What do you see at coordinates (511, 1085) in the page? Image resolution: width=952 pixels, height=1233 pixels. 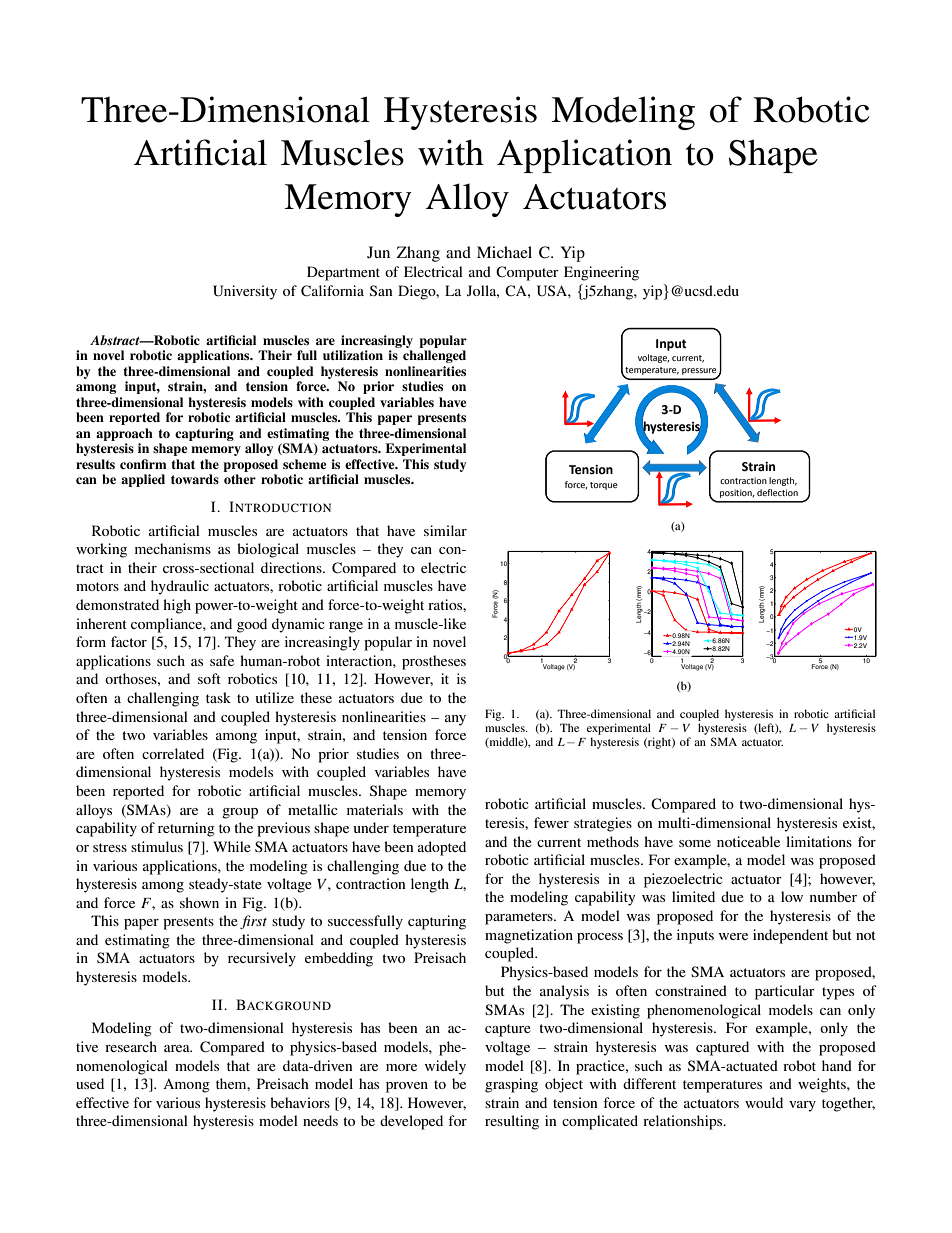 I see `grasping` at bounding box center [511, 1085].
